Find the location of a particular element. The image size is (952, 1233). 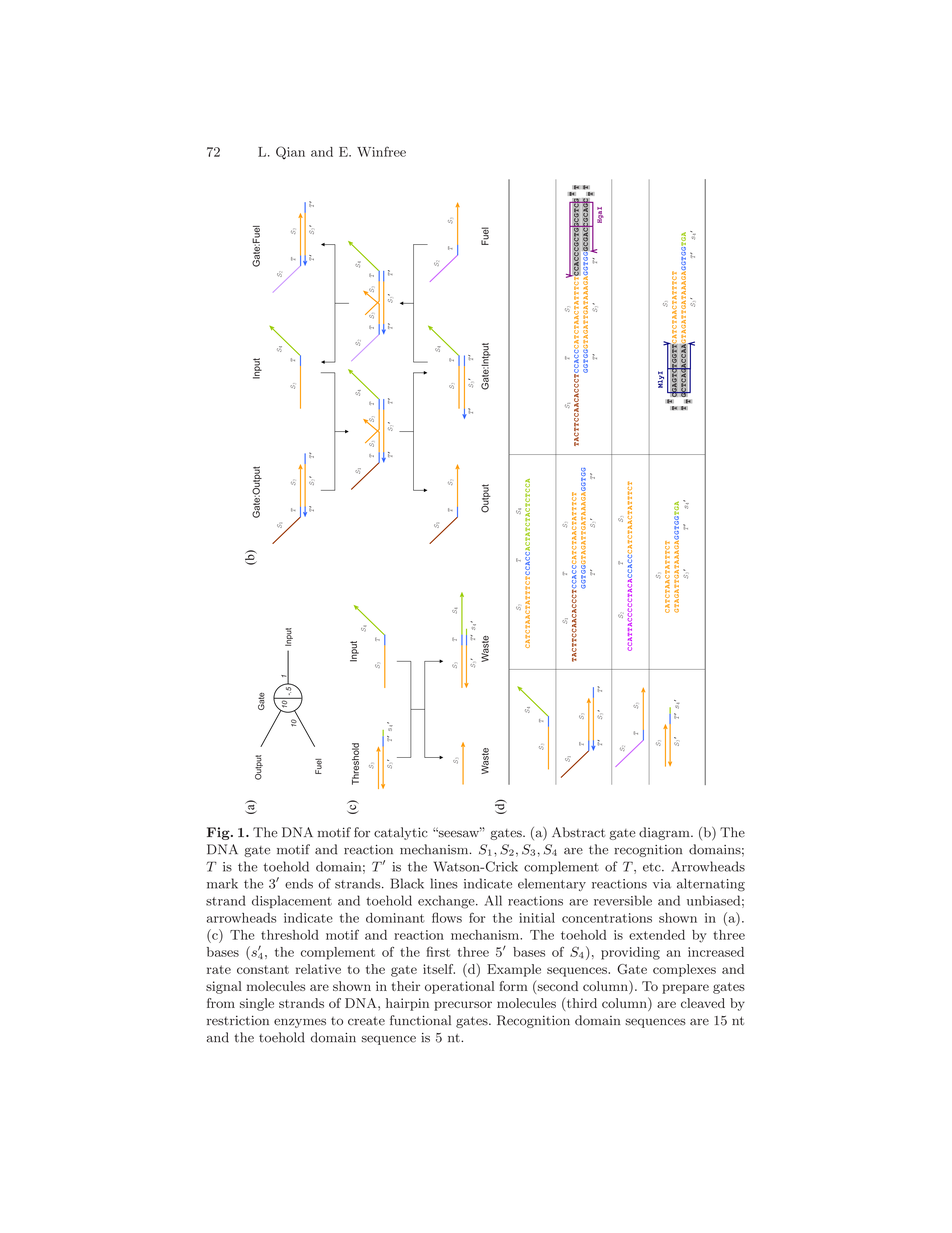

diagram is located at coordinates (665, 833).
